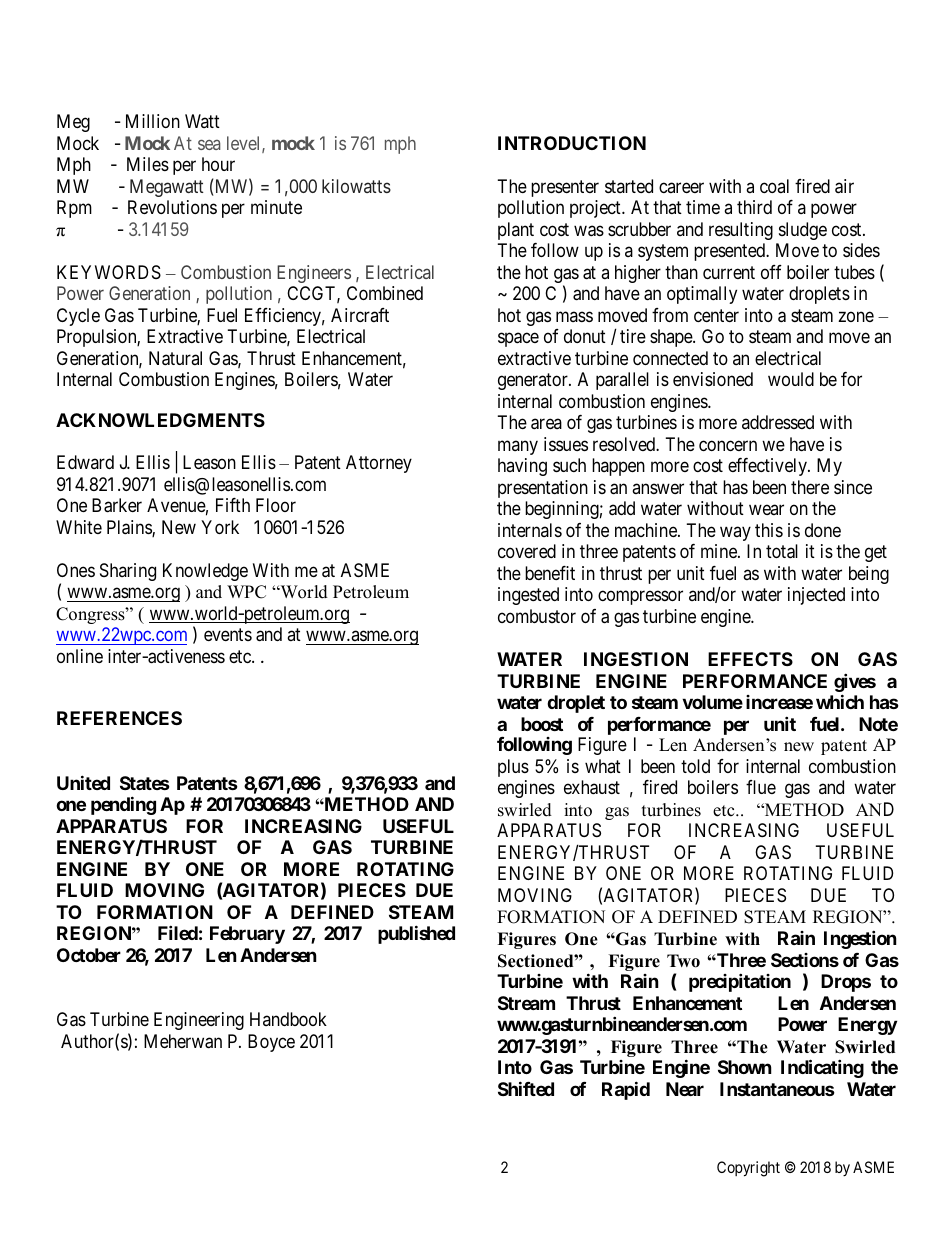 This screenshot has width=952, height=1233. I want to click on INTRODUCTION, so click(572, 143).
